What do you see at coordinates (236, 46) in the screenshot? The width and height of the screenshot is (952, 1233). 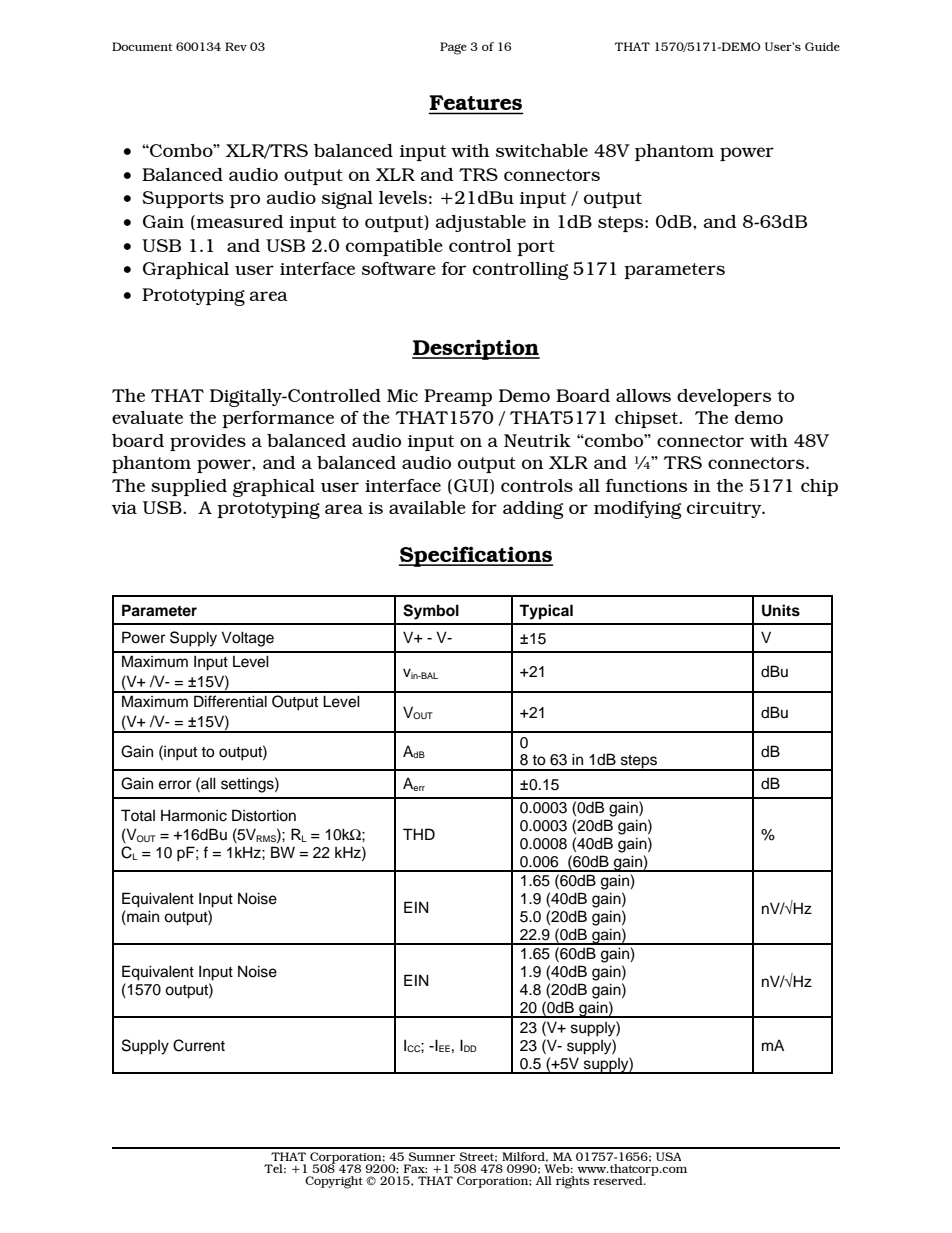 I see `Rev` at bounding box center [236, 46].
